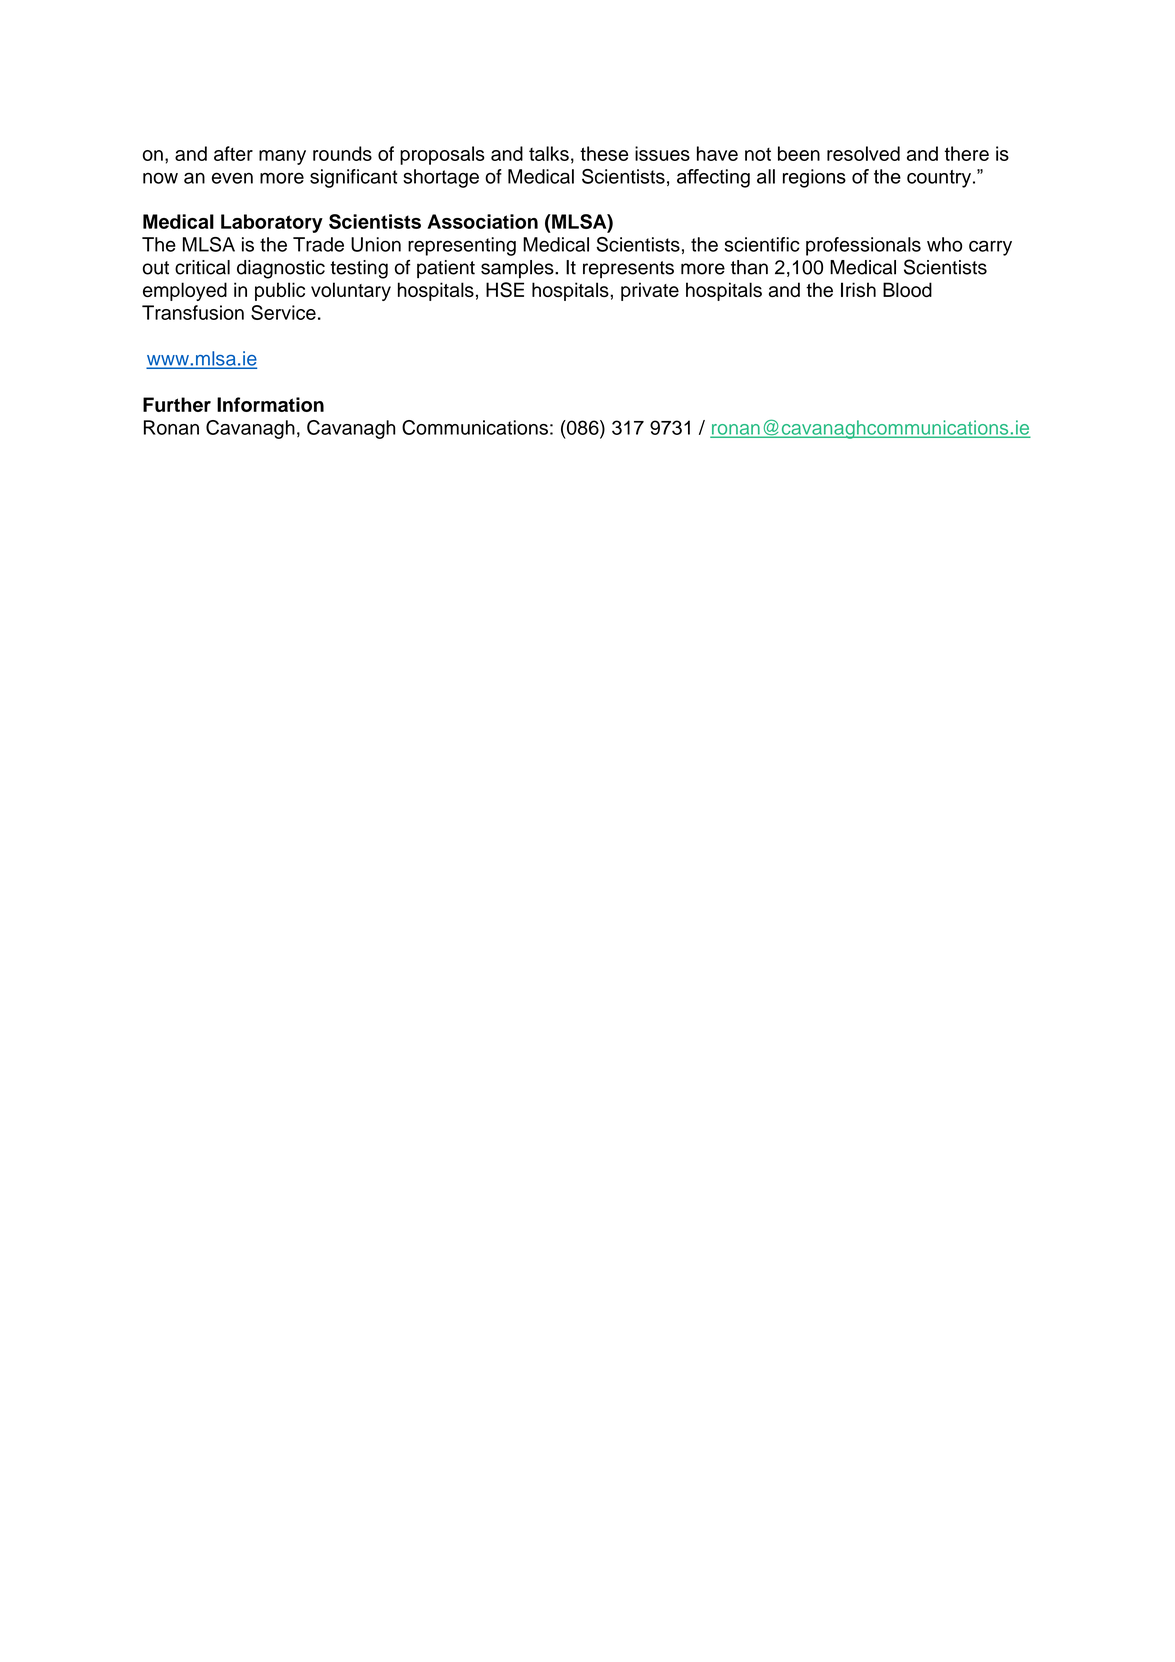 This image has width=1175, height=1662. Describe the element at coordinates (907, 289) in the image. I see `Blood` at that location.
